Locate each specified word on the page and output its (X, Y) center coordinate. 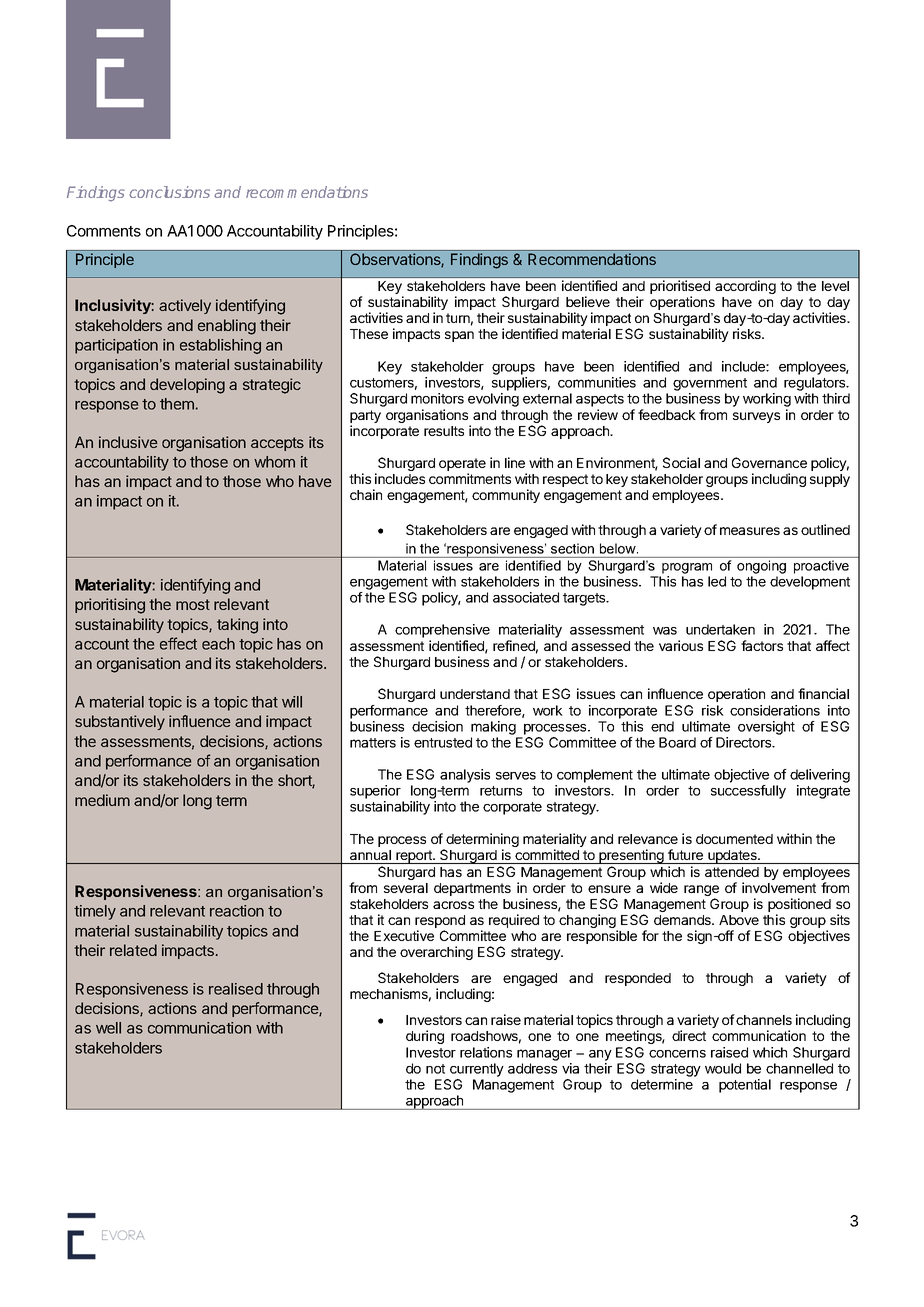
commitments (470, 478)
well (108, 1028)
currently (477, 1070)
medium (102, 800)
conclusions (169, 192)
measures (750, 531)
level (835, 286)
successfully (748, 792)
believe (588, 301)
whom (274, 462)
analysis (465, 776)
